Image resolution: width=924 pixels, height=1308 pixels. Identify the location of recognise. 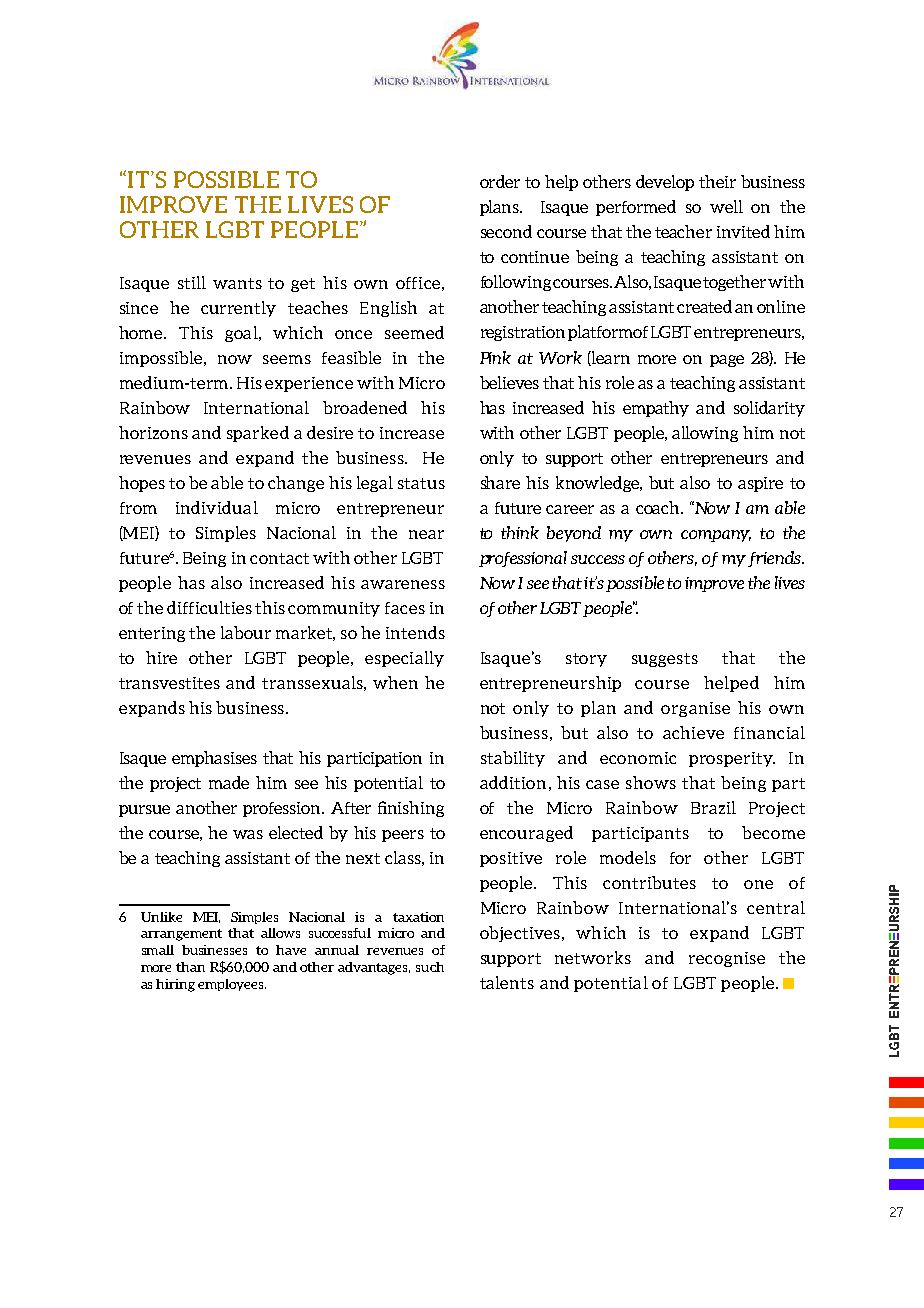
(727, 959).
